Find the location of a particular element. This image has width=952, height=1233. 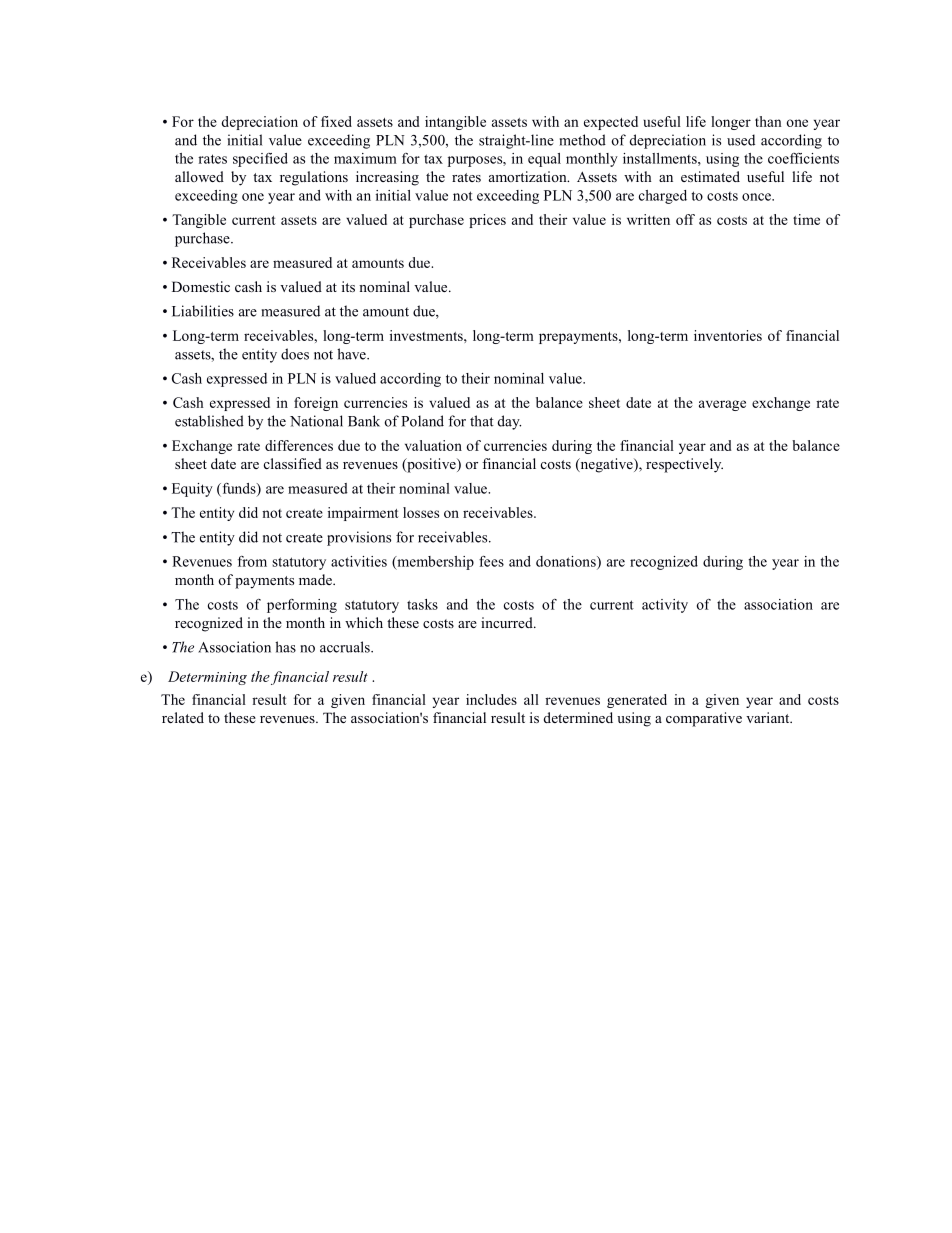

used is located at coordinates (741, 140).
